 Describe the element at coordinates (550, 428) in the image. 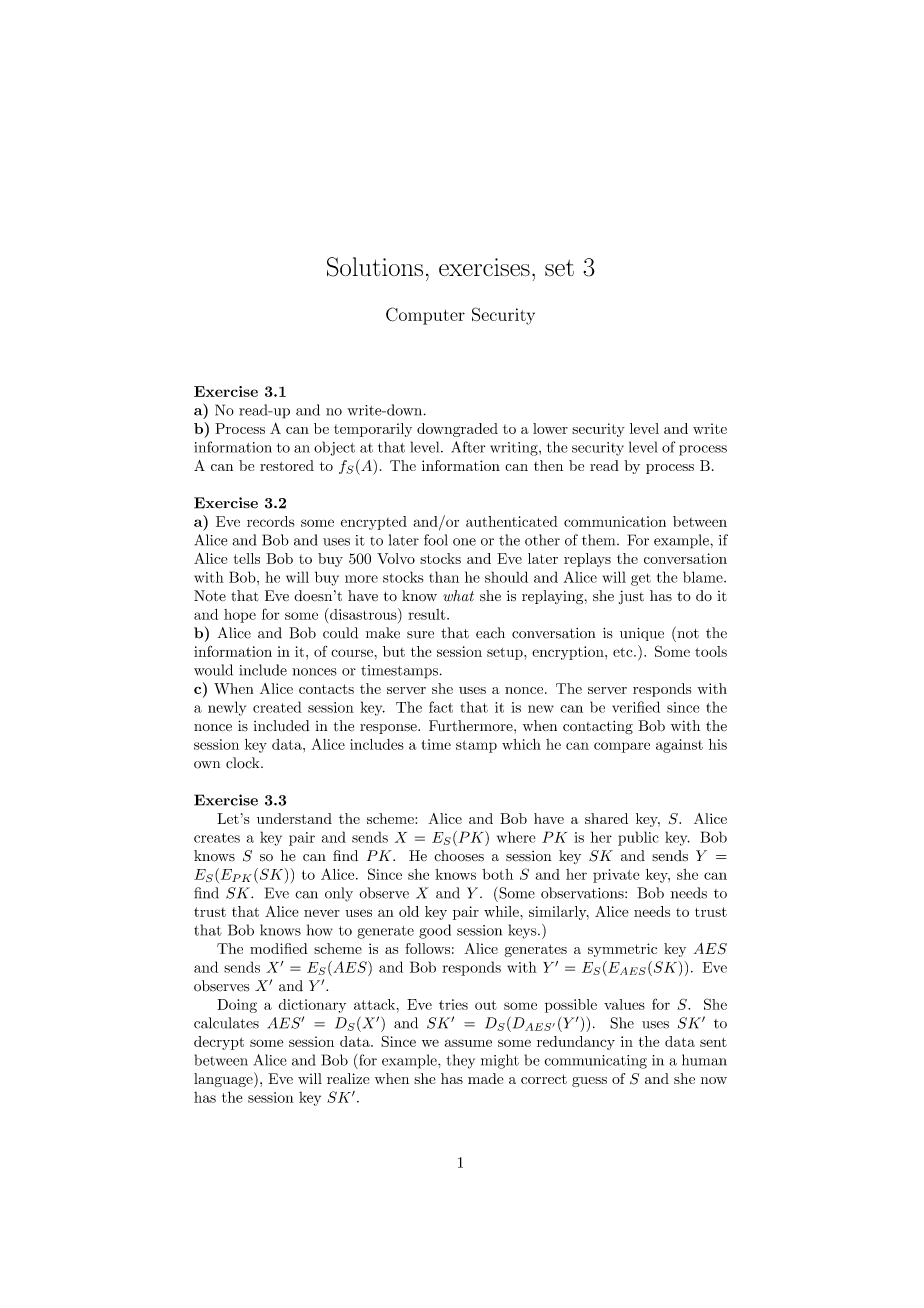

I see `lower` at that location.
